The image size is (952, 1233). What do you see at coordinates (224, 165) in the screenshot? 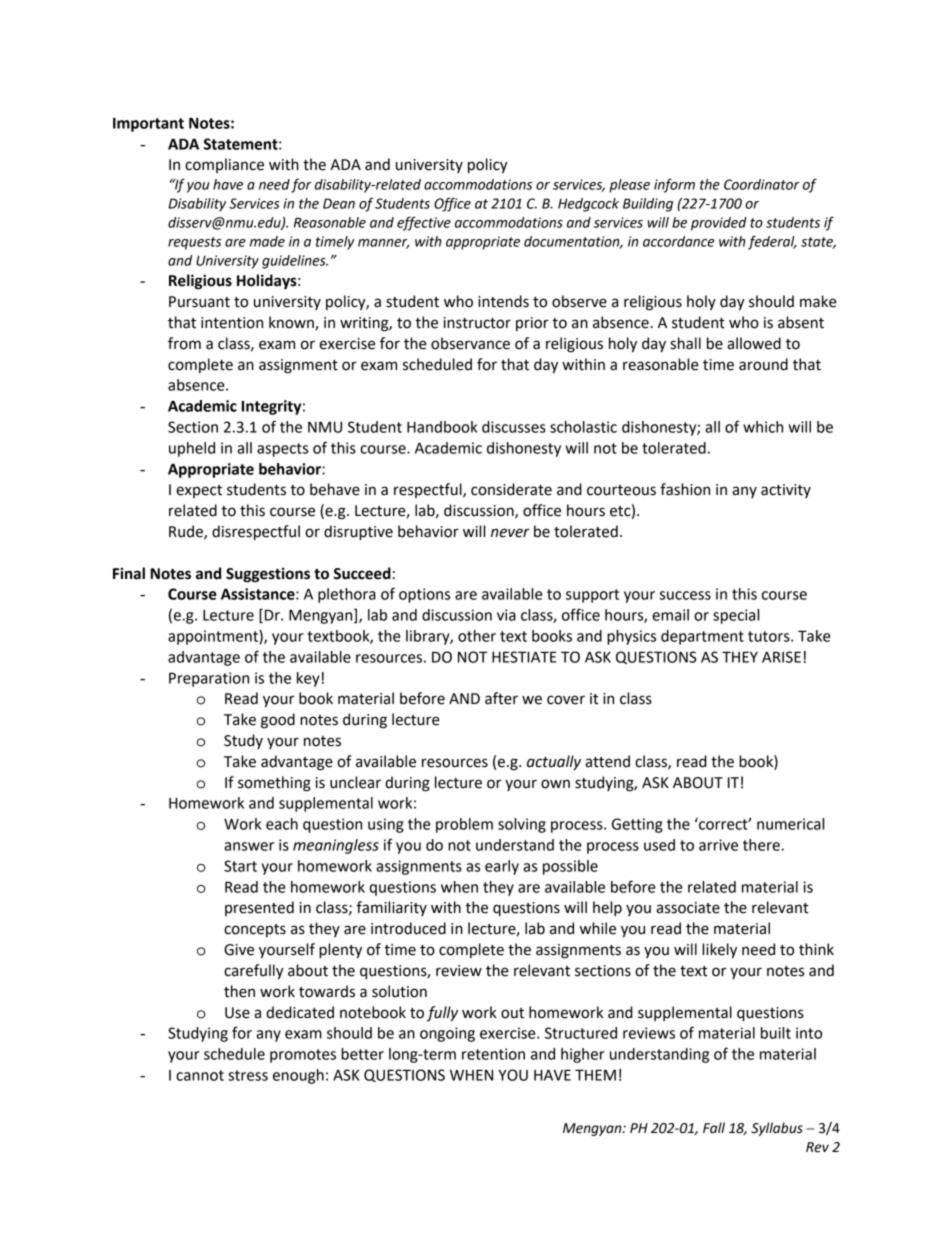
I see `compliance` at bounding box center [224, 165].
